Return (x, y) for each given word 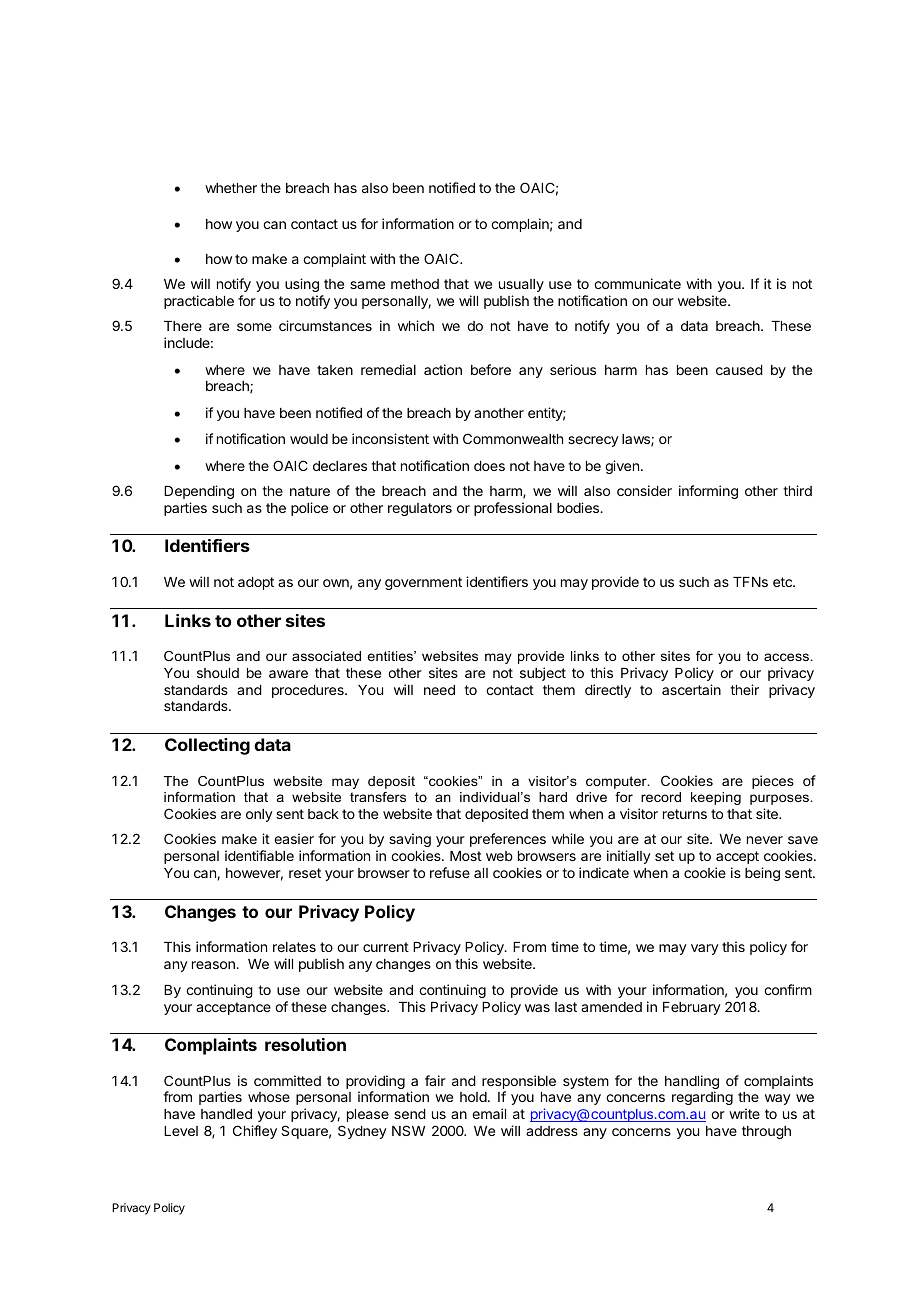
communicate (637, 283)
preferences (508, 840)
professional (513, 509)
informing (708, 492)
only (259, 815)
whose (269, 1097)
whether (231, 188)
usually (521, 285)
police (309, 509)
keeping (716, 798)
